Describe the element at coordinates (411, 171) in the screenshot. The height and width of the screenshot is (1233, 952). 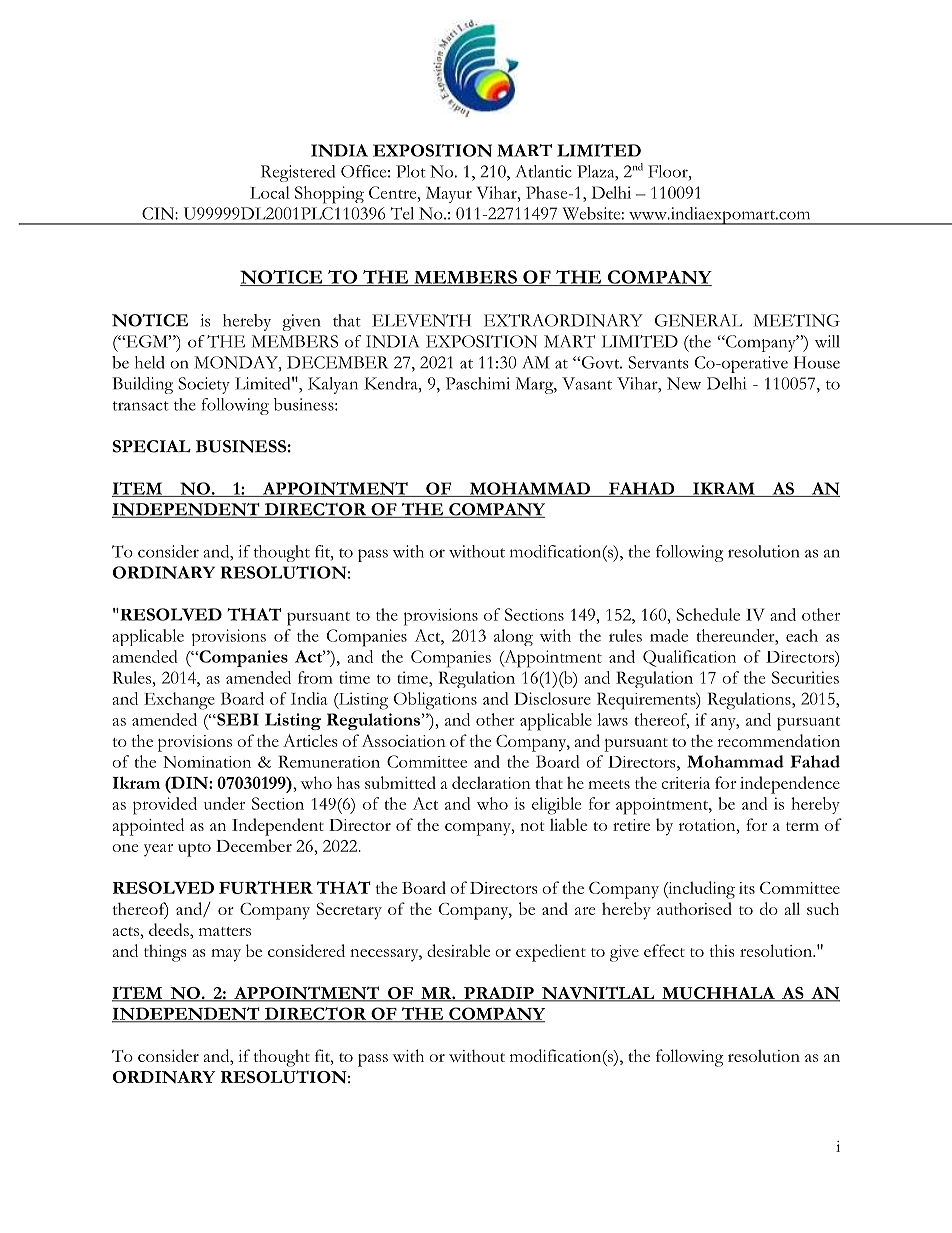
I see `Plot` at that location.
